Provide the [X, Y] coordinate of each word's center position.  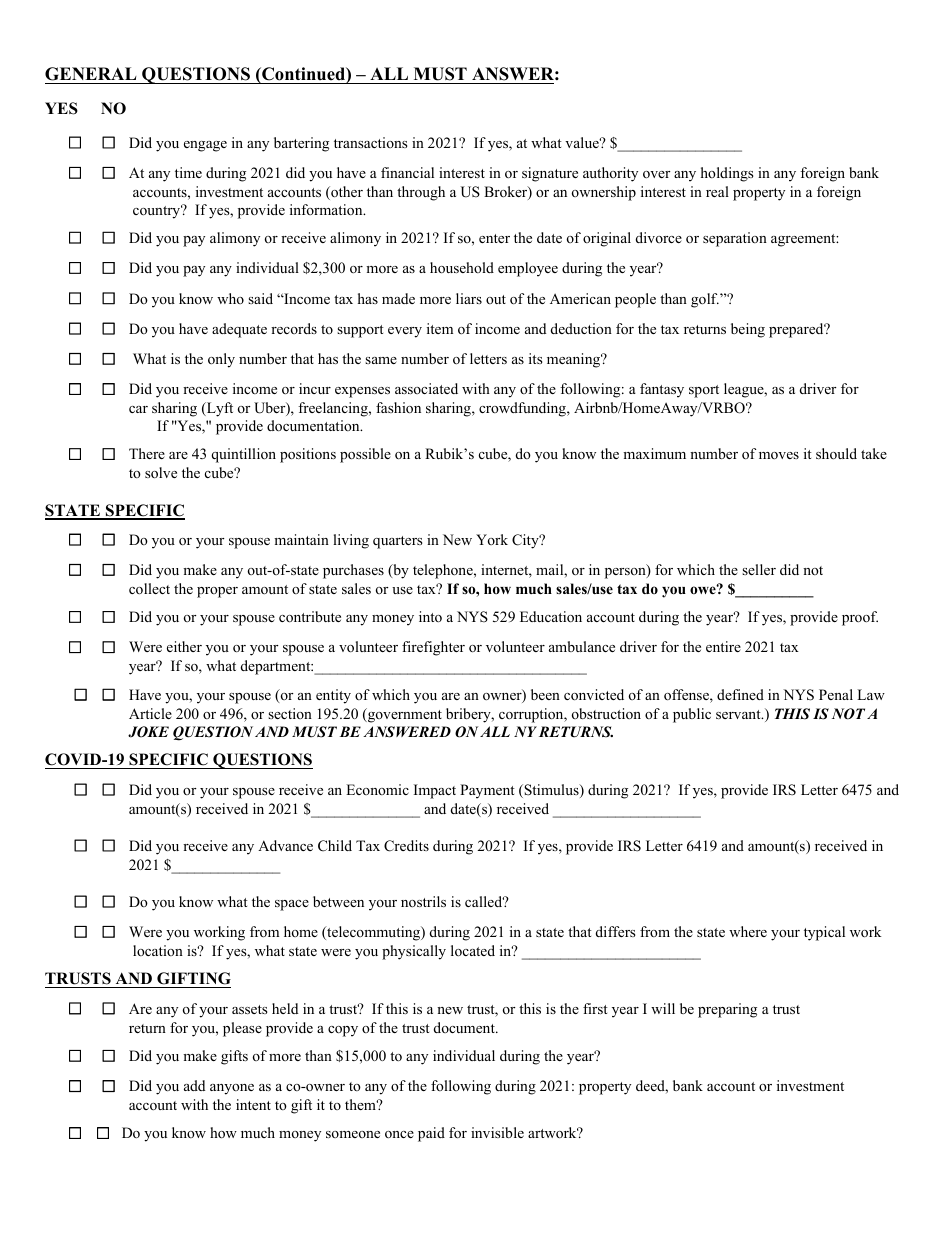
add [194, 1085]
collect [149, 588]
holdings [727, 174]
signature [550, 174]
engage [205, 146]
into [430, 616]
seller [759, 569]
